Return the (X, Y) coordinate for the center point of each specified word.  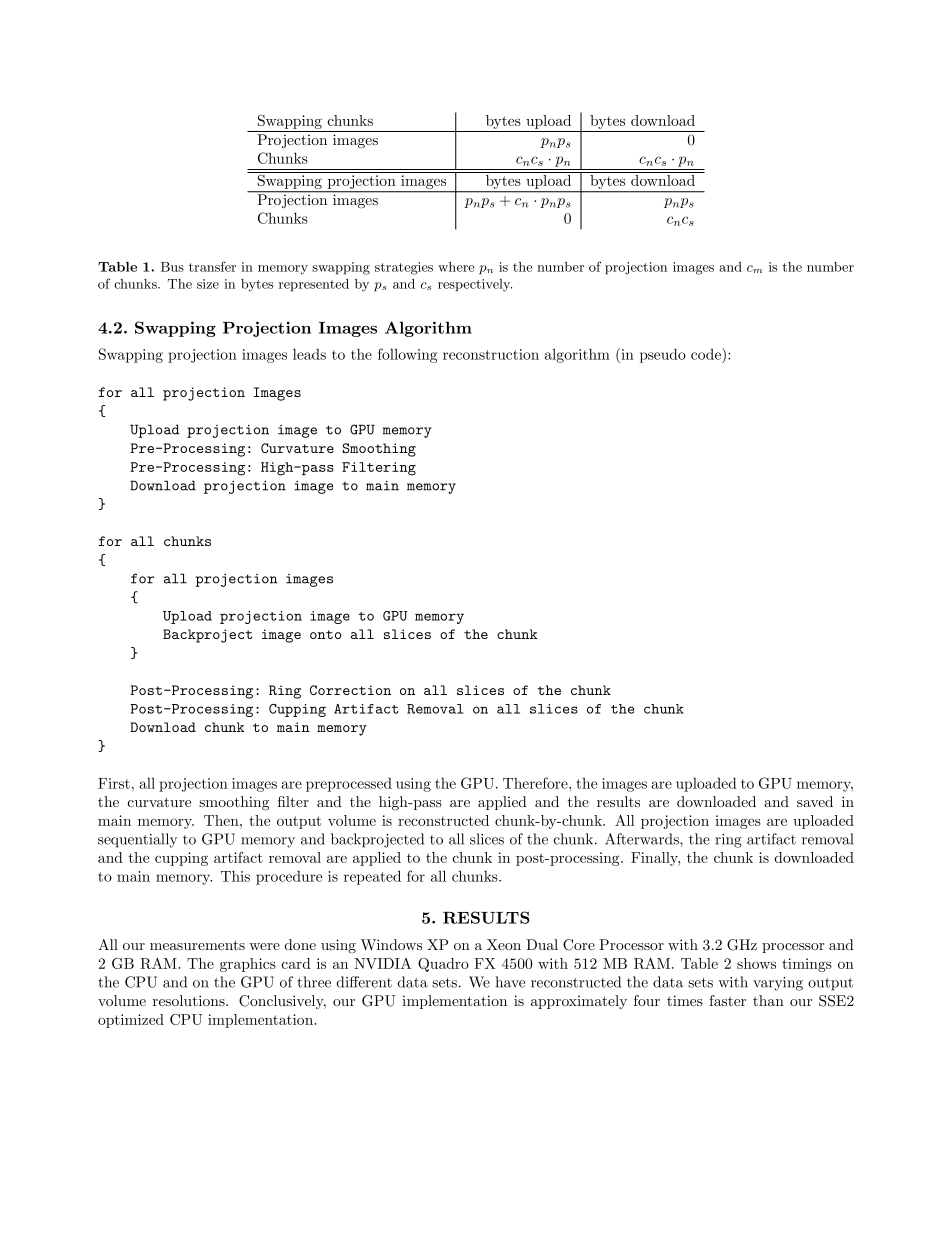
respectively (475, 285)
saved (815, 801)
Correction (350, 690)
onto (326, 634)
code (707, 354)
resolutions (190, 1000)
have (510, 982)
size (208, 284)
